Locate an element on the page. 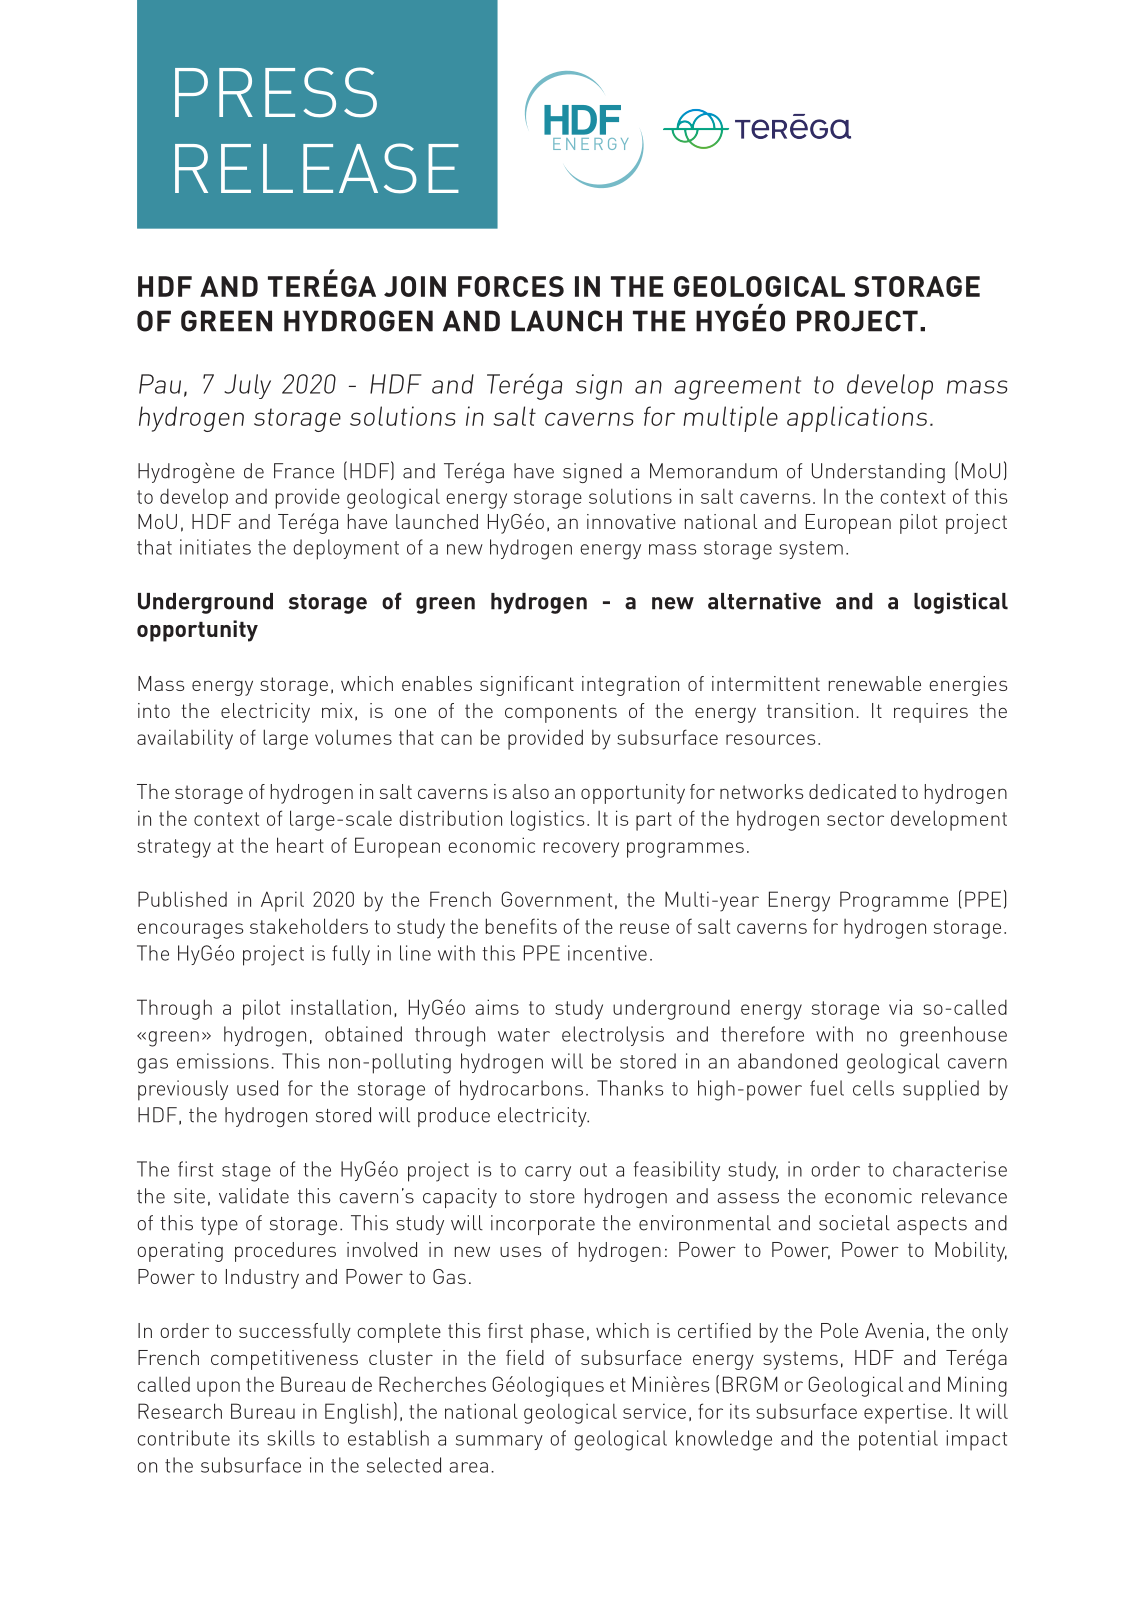 Image resolution: width=1144 pixels, height=1617 pixels. used is located at coordinates (257, 1088).
